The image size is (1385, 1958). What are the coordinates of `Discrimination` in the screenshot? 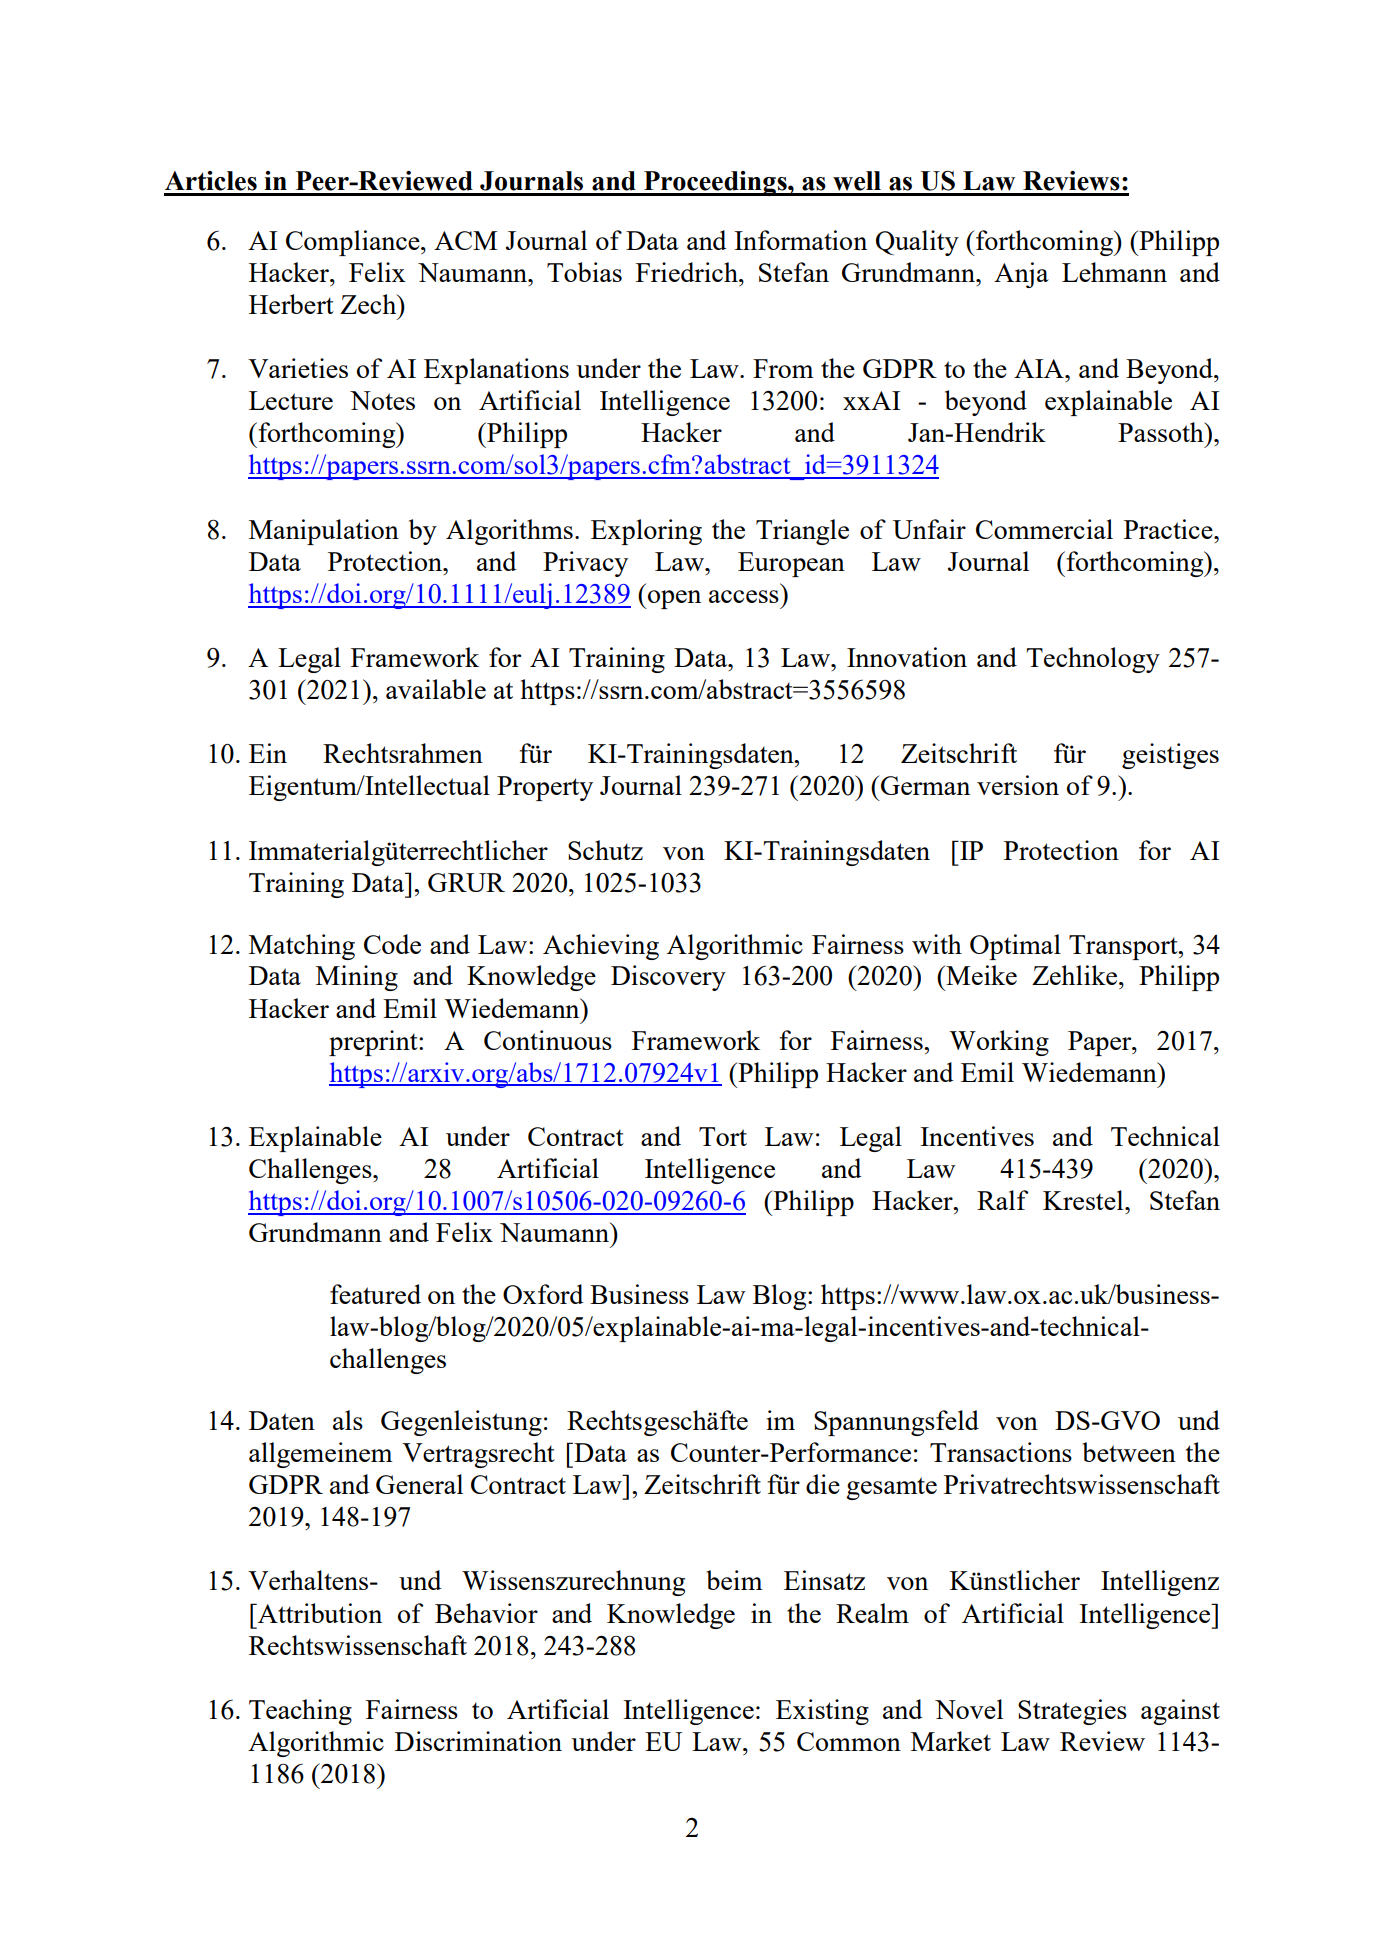 It's located at (478, 1741).
